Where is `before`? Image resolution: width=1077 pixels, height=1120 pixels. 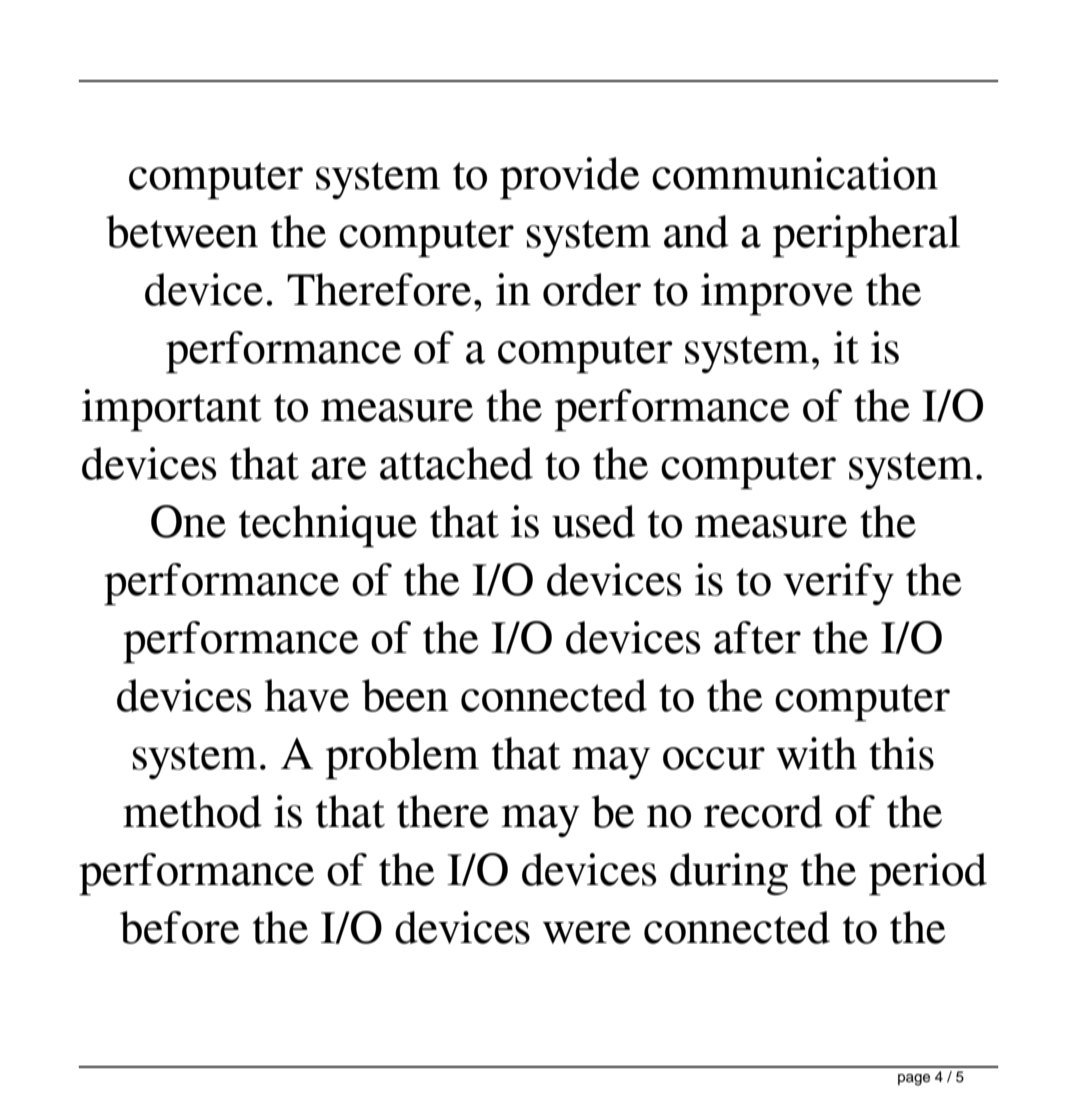 before is located at coordinates (180, 927).
